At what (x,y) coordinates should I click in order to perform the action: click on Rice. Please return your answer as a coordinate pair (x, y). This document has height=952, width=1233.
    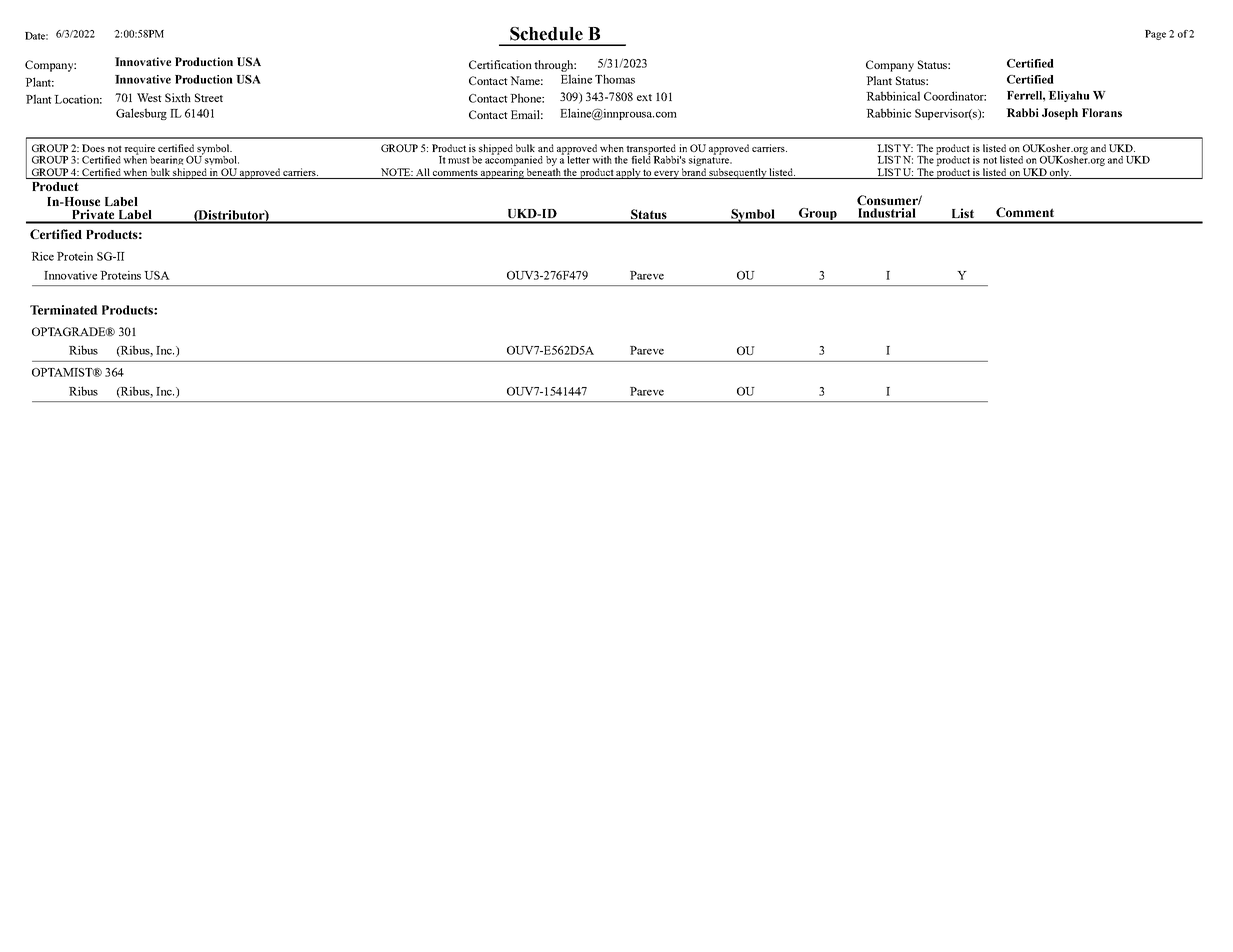
    Looking at the image, I should click on (42, 256).
